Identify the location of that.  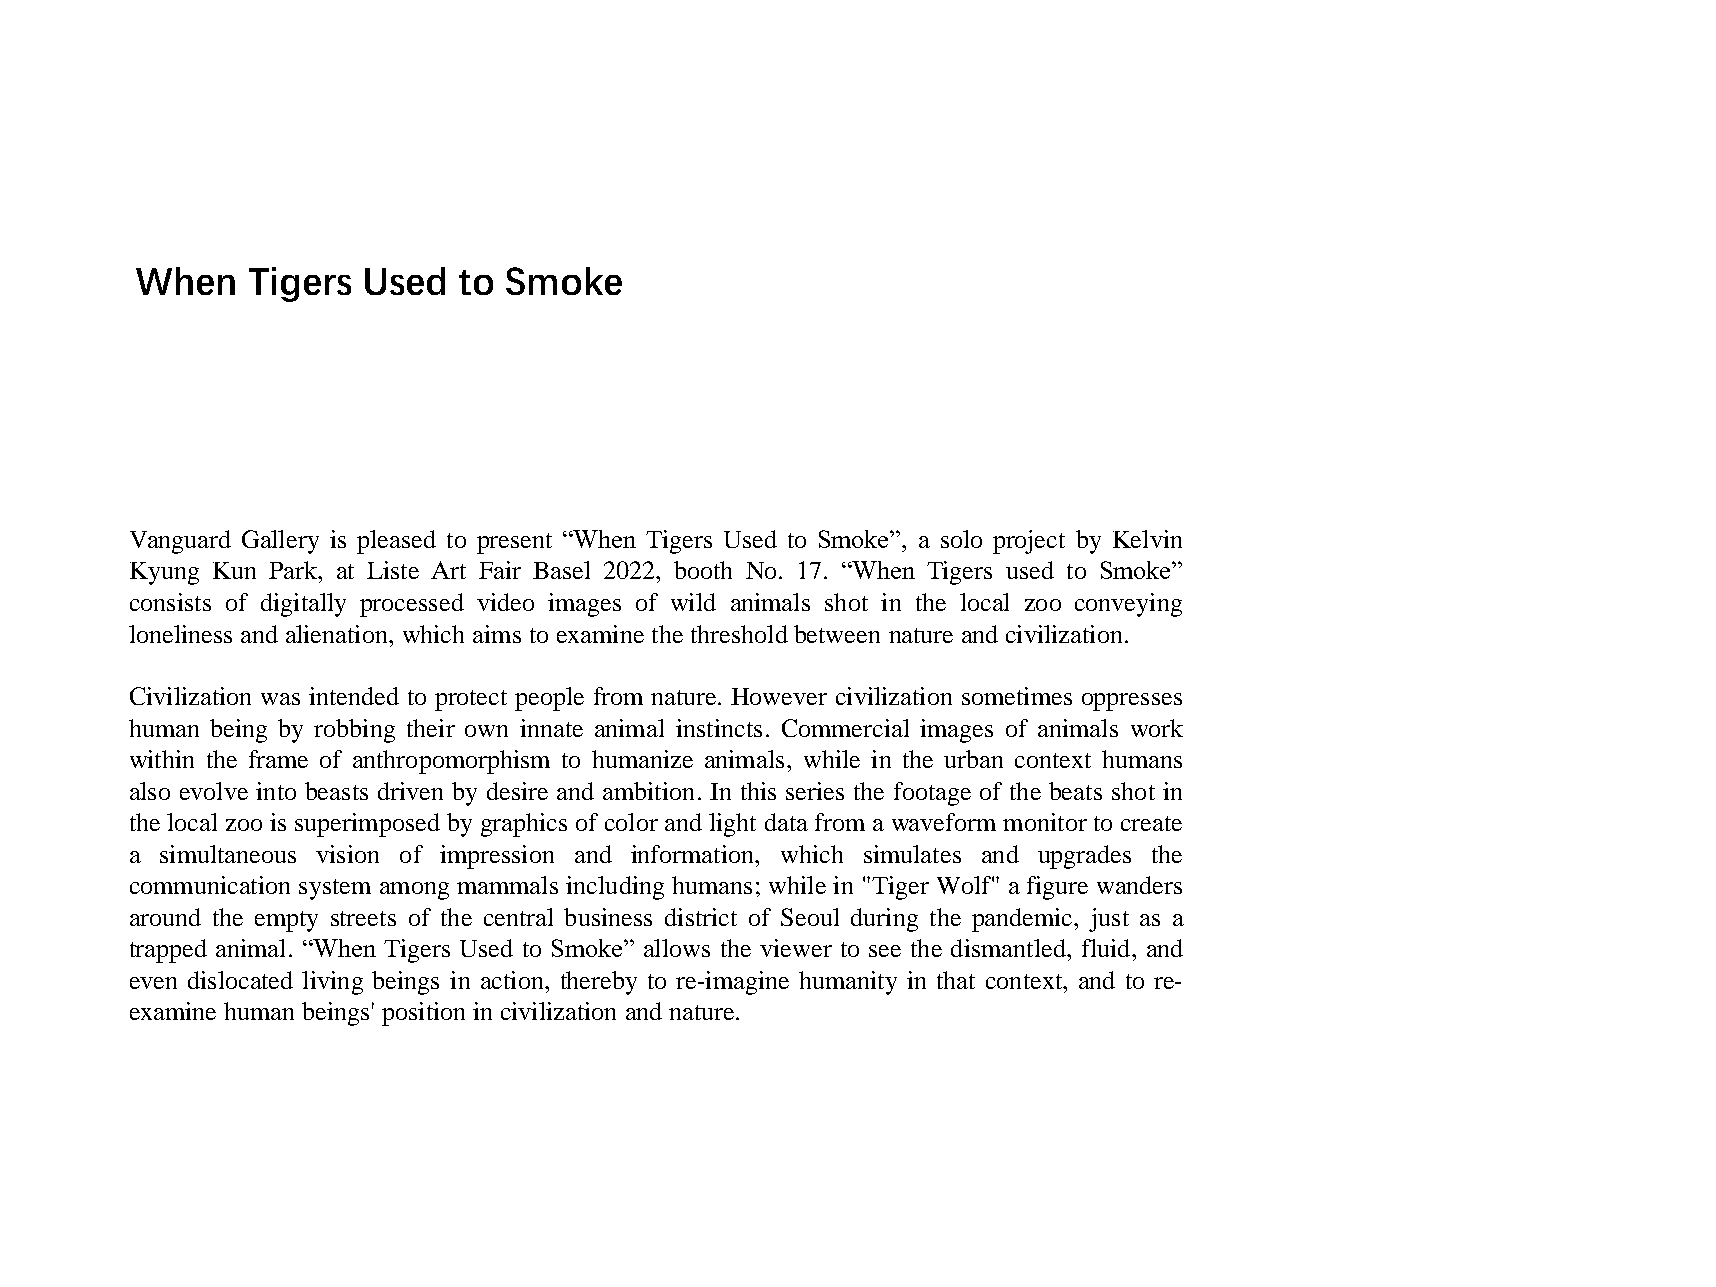
(956, 980).
